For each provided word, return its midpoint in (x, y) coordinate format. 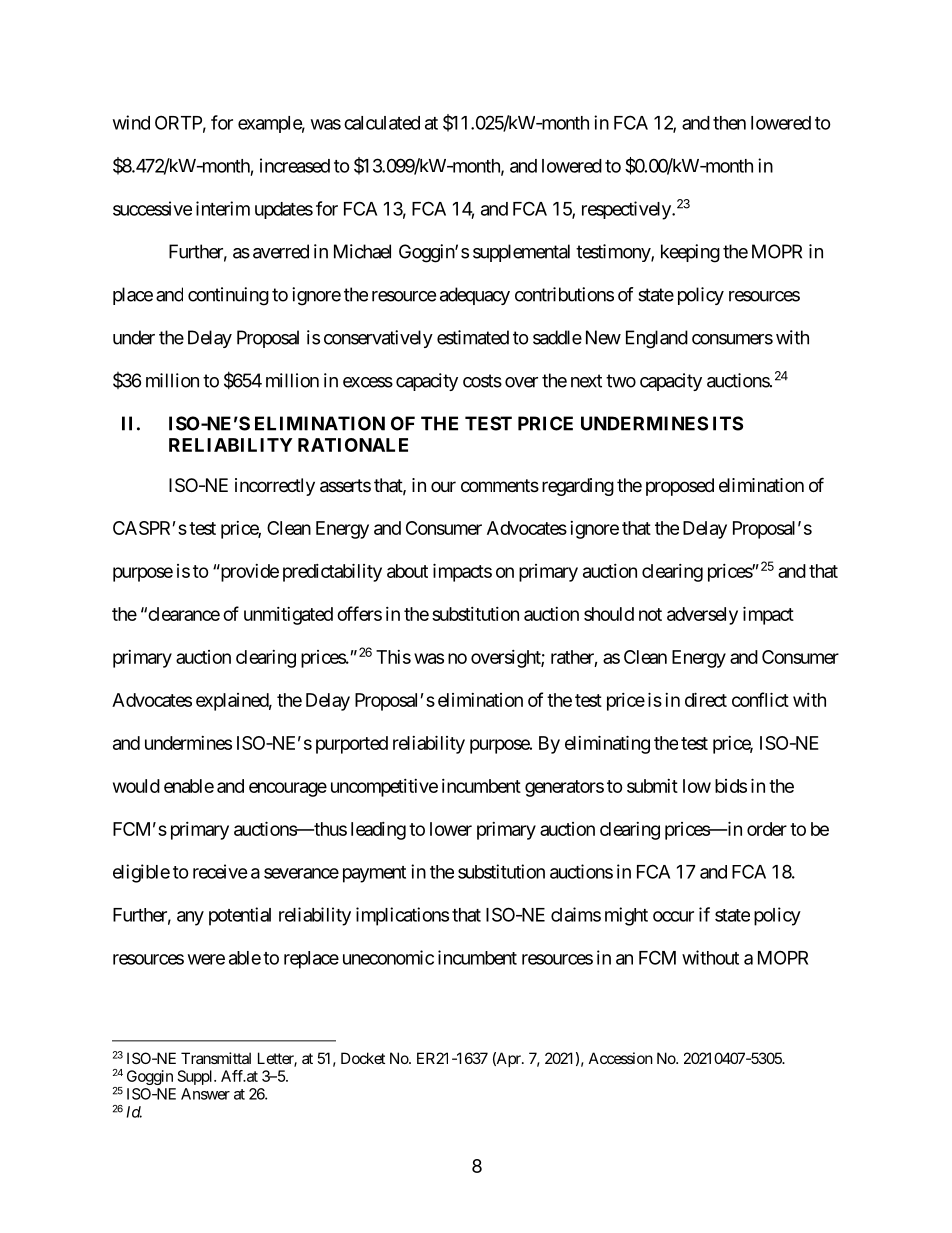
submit (652, 786)
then (729, 123)
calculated (382, 123)
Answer (205, 1094)
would (136, 786)
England (657, 339)
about (407, 571)
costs (482, 381)
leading (378, 831)
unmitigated (288, 616)
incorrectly (275, 487)
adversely (702, 616)
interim (223, 208)
